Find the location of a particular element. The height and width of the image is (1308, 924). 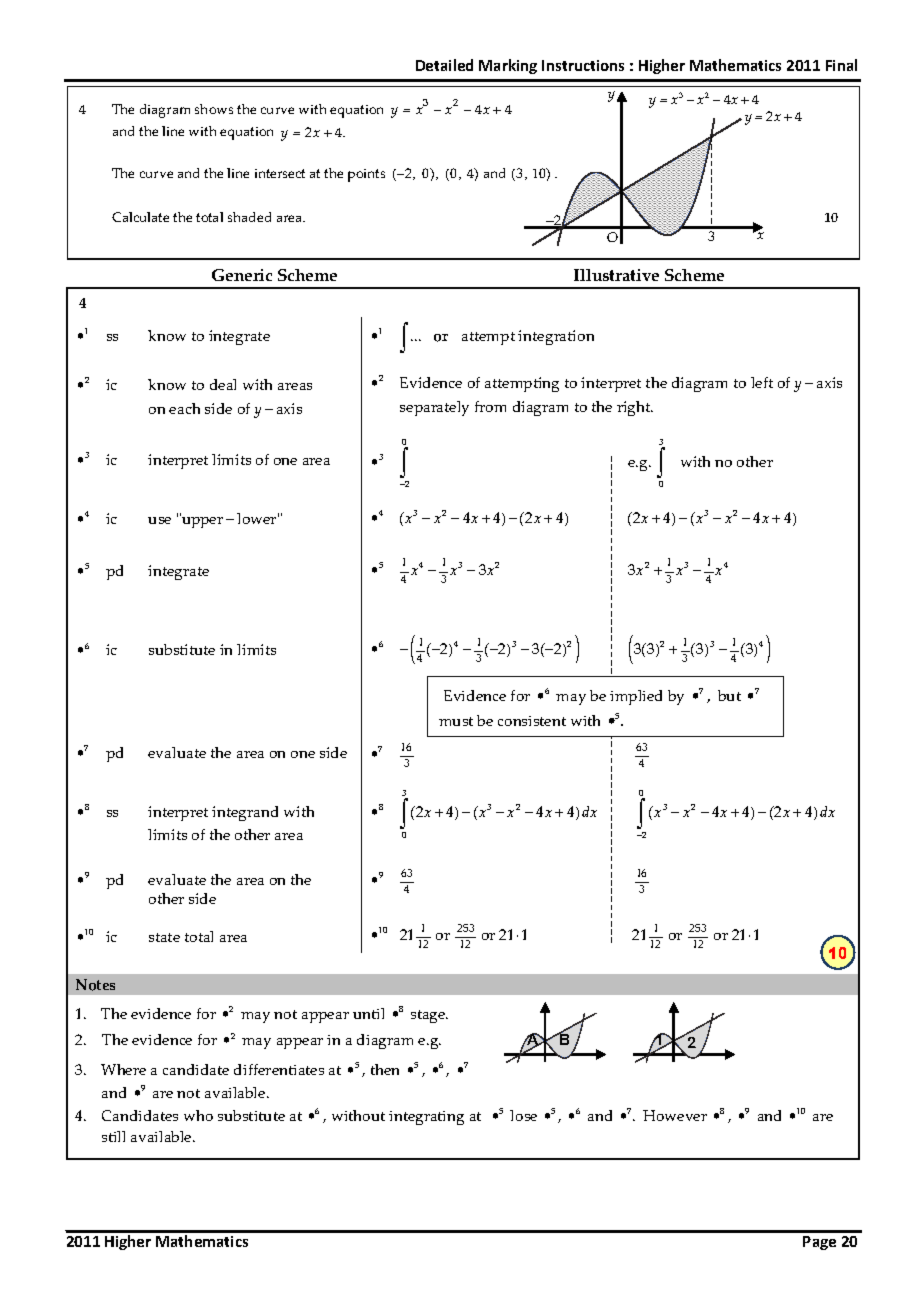

shows is located at coordinates (214, 109).
